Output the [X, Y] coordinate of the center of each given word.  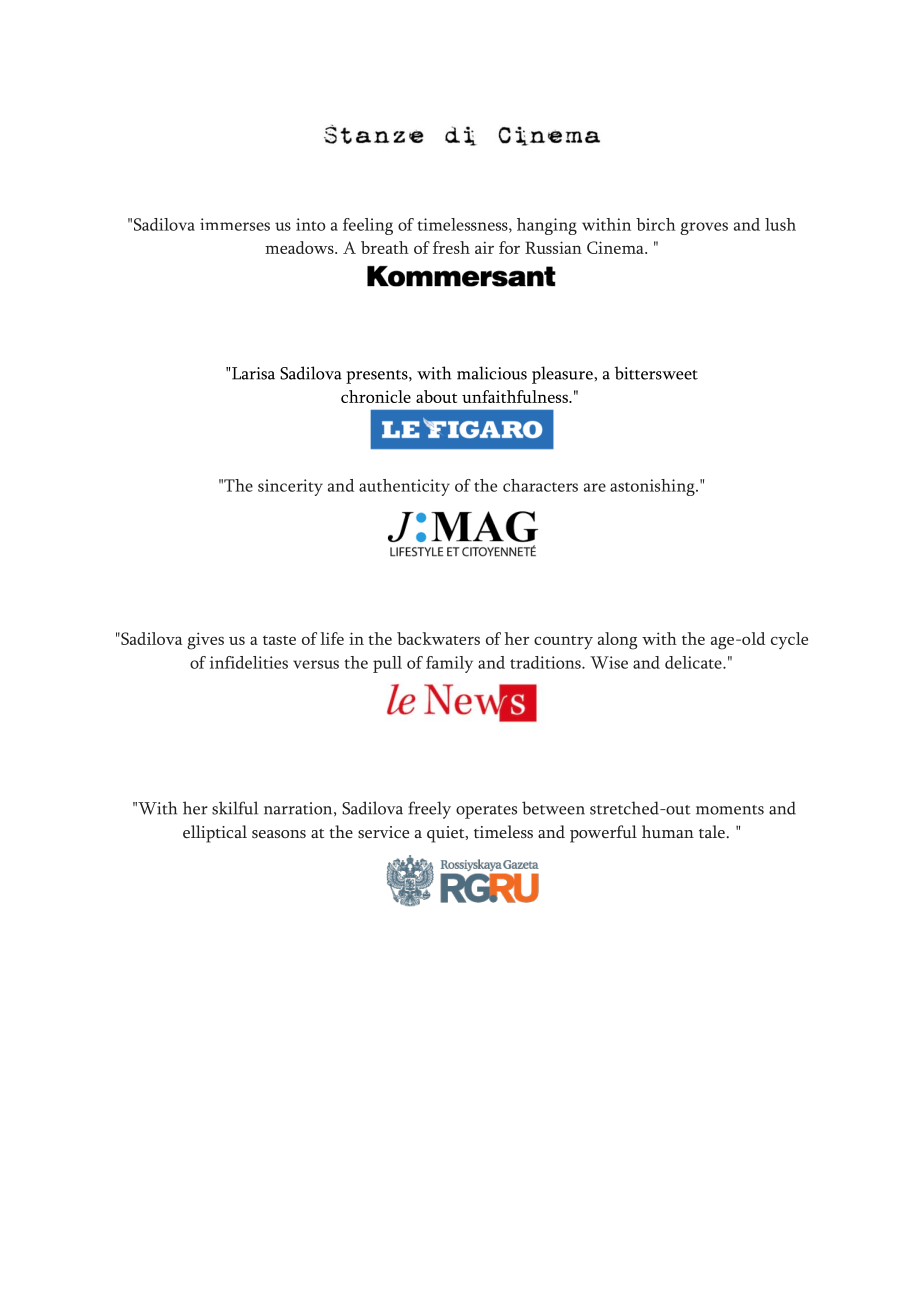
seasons [279, 834]
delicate [694, 662]
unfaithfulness [516, 396]
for [509, 247]
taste [279, 640]
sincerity [290, 487]
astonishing [653, 487]
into [310, 224]
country [563, 642]
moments [730, 810]
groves [704, 228]
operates [486, 812]
